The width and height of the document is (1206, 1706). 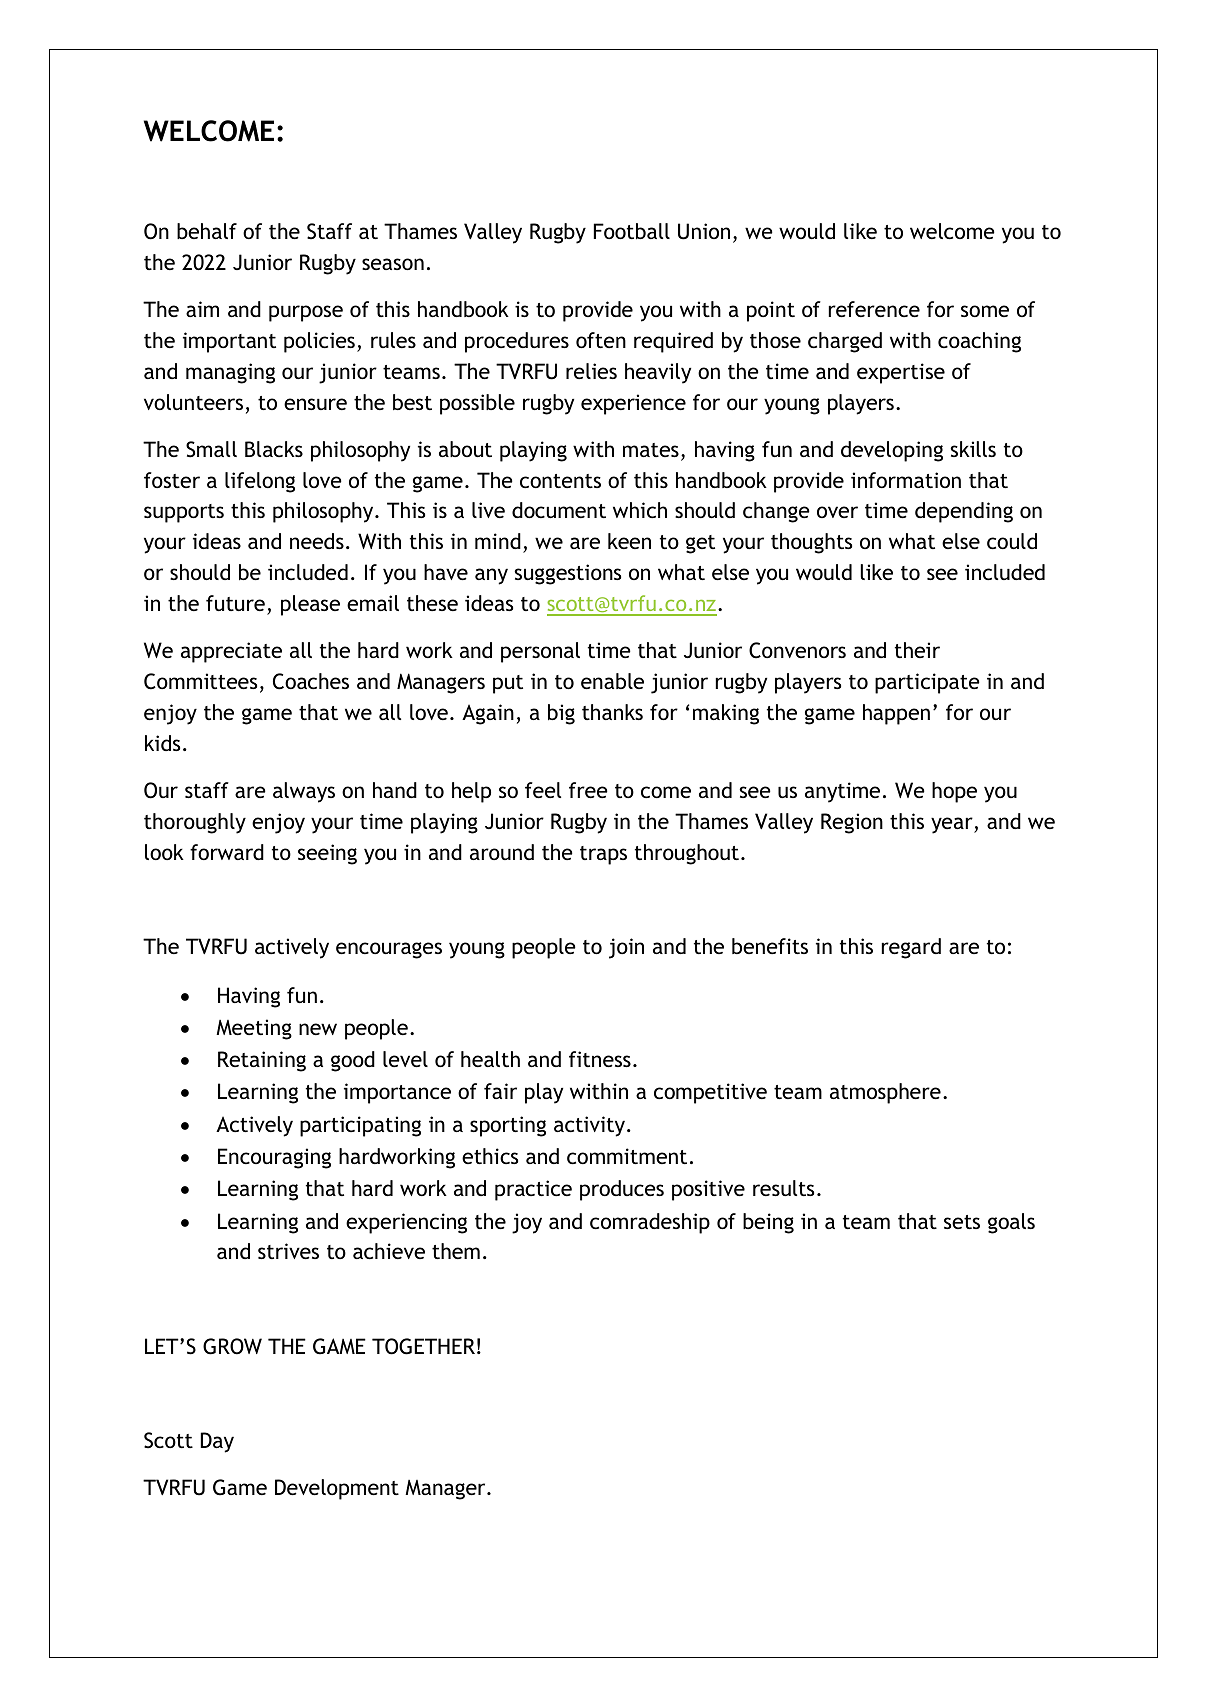 I want to click on their, so click(x=917, y=650).
